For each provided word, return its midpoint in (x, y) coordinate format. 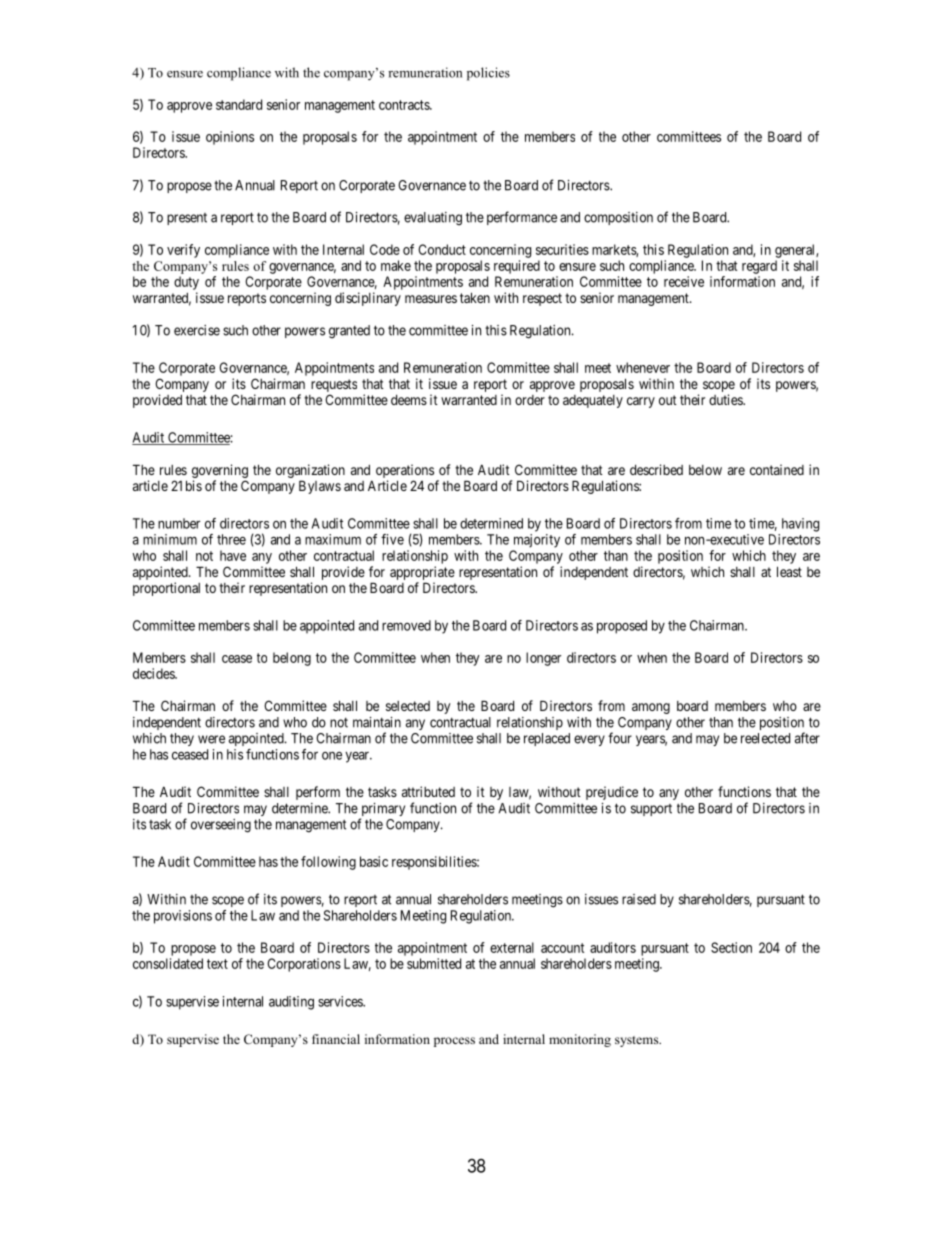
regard (759, 267)
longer (543, 659)
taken (475, 297)
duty (186, 283)
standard (239, 104)
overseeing (221, 826)
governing (220, 471)
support (651, 810)
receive (684, 281)
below (705, 470)
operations (405, 471)
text (217, 964)
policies (488, 74)
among (651, 708)
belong (292, 659)
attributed (428, 791)
